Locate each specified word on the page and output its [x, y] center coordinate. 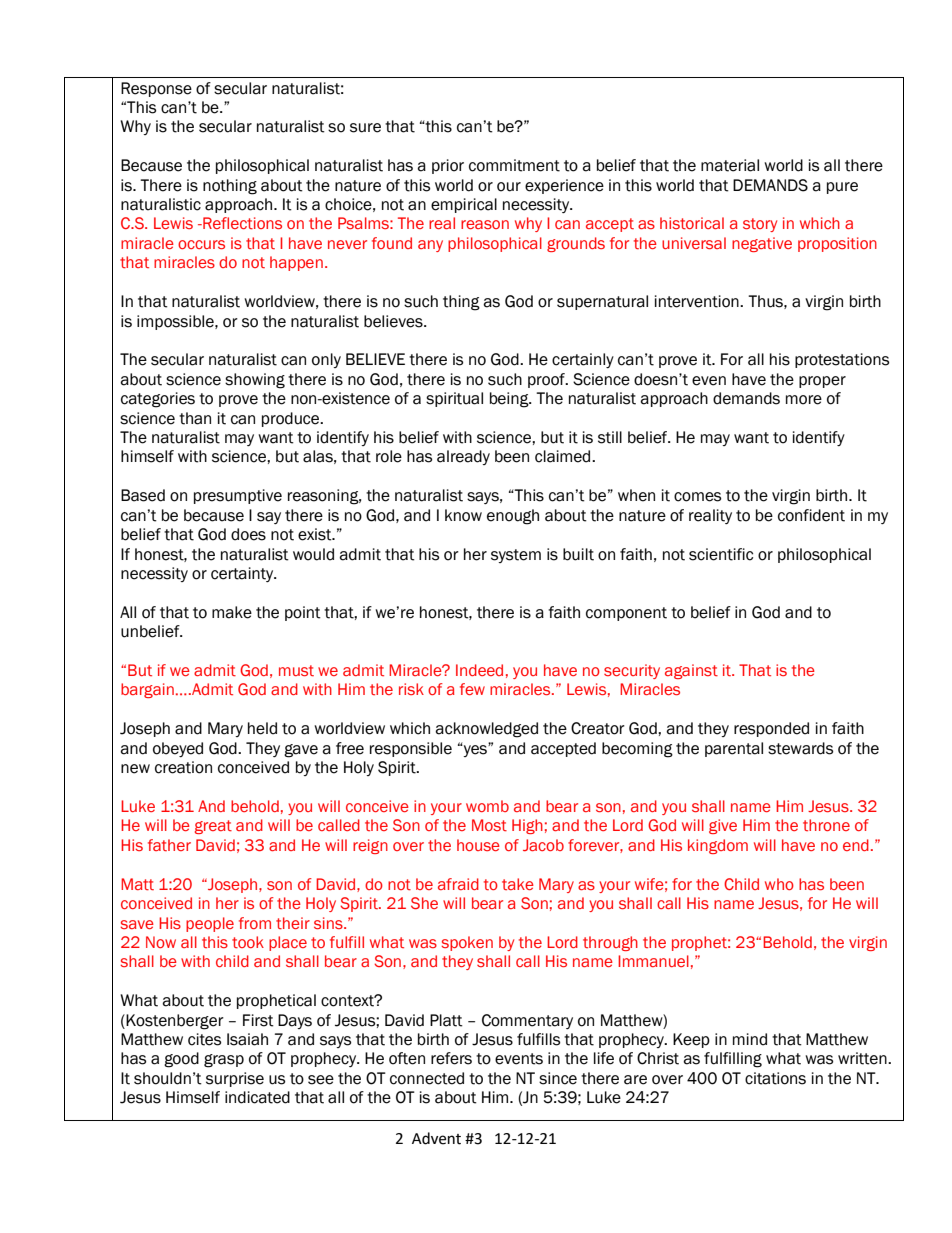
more [804, 400]
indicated [257, 1097]
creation [183, 767]
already [463, 457]
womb [487, 806]
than [195, 418]
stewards [800, 748]
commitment [514, 165]
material [730, 165]
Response [156, 89]
